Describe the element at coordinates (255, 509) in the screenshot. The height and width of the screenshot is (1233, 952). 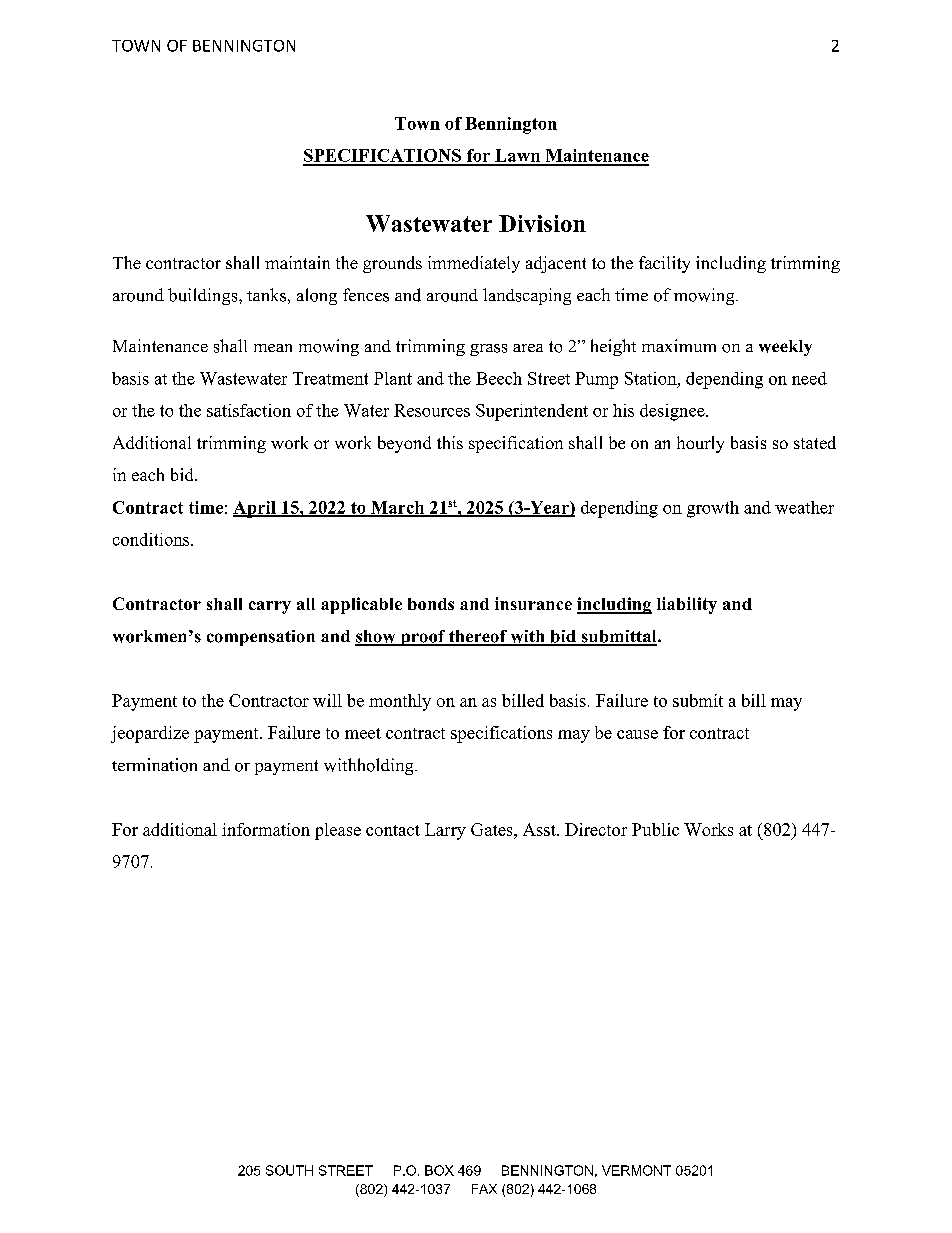
I see `April` at that location.
